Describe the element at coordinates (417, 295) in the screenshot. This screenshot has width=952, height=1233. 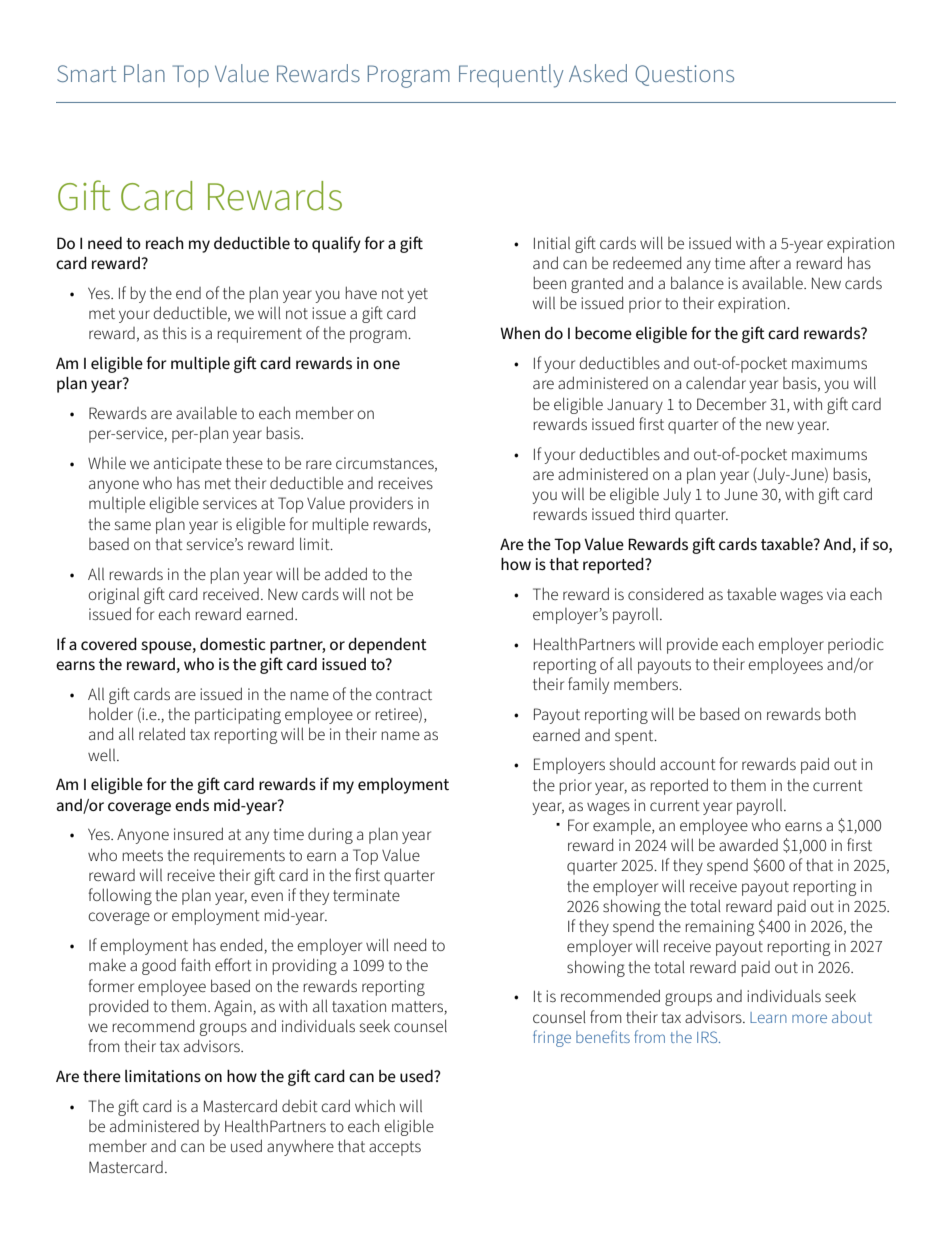
I see `yet` at that location.
